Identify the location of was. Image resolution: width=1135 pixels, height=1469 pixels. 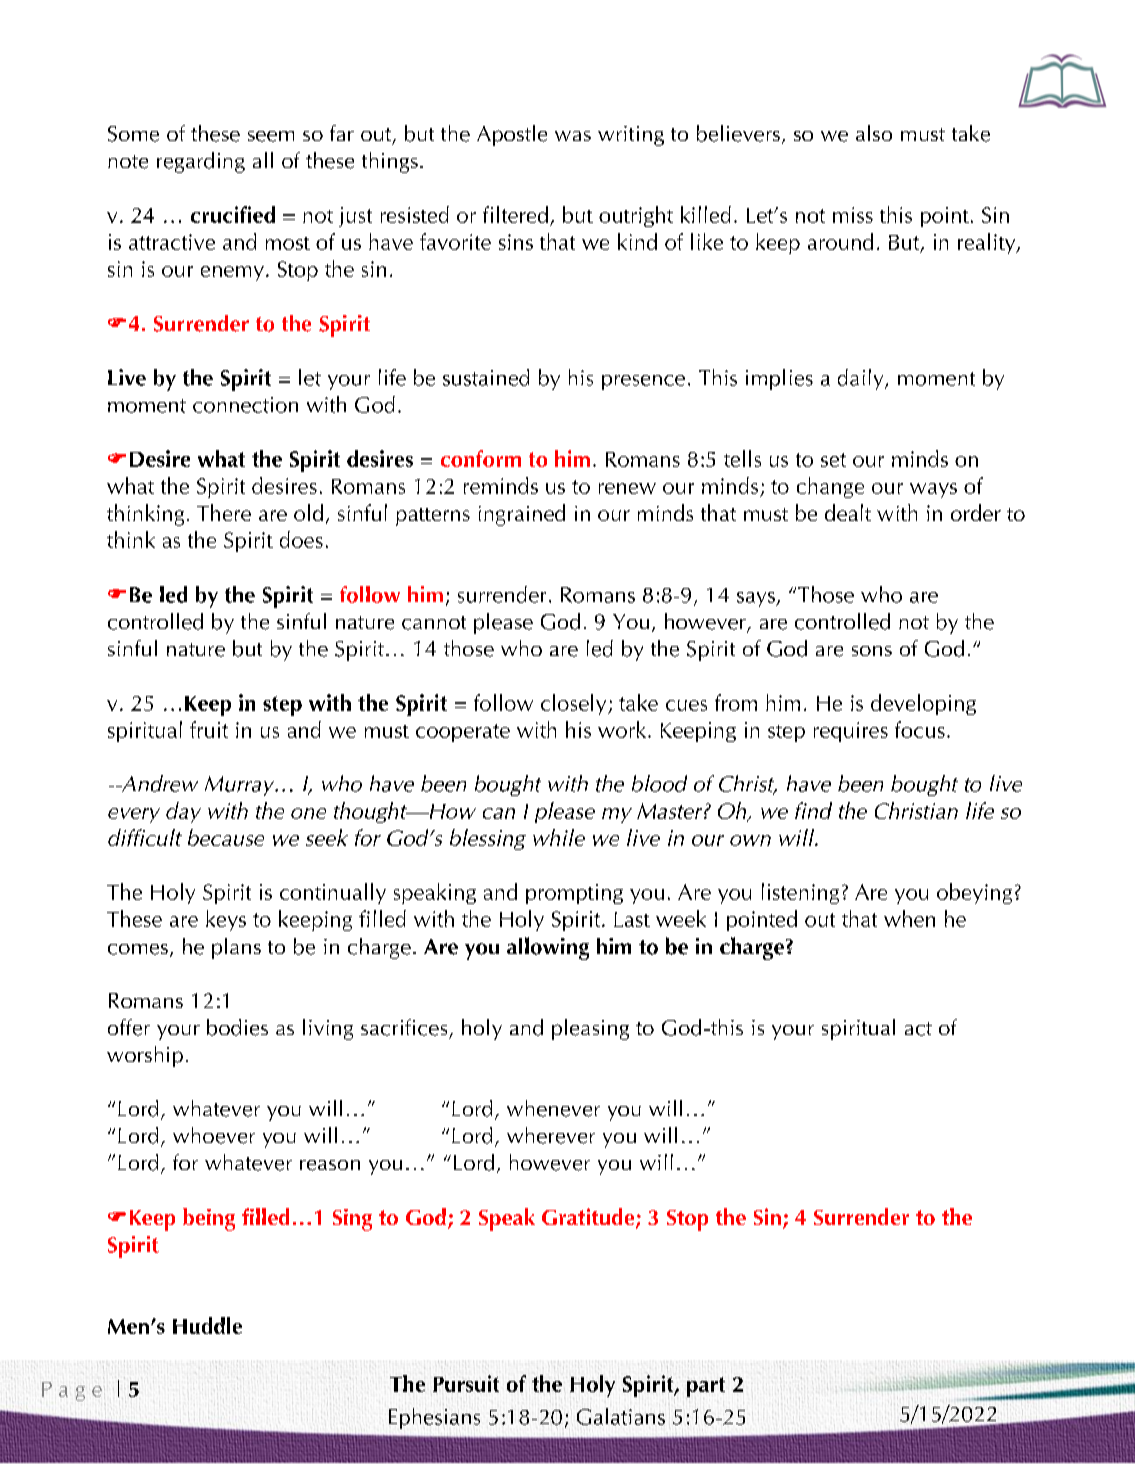
(573, 136).
